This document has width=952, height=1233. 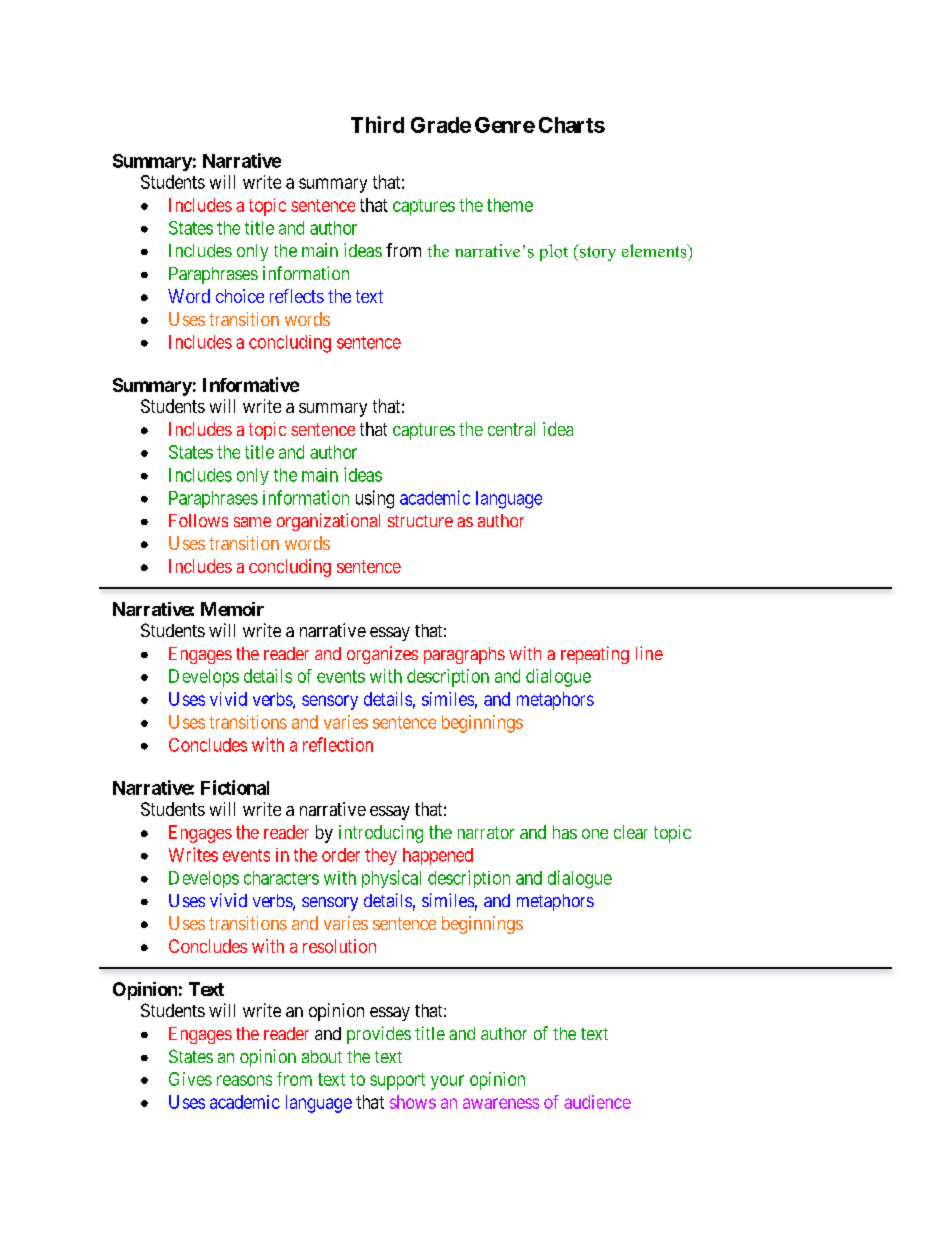 I want to click on Third, so click(x=377, y=124).
